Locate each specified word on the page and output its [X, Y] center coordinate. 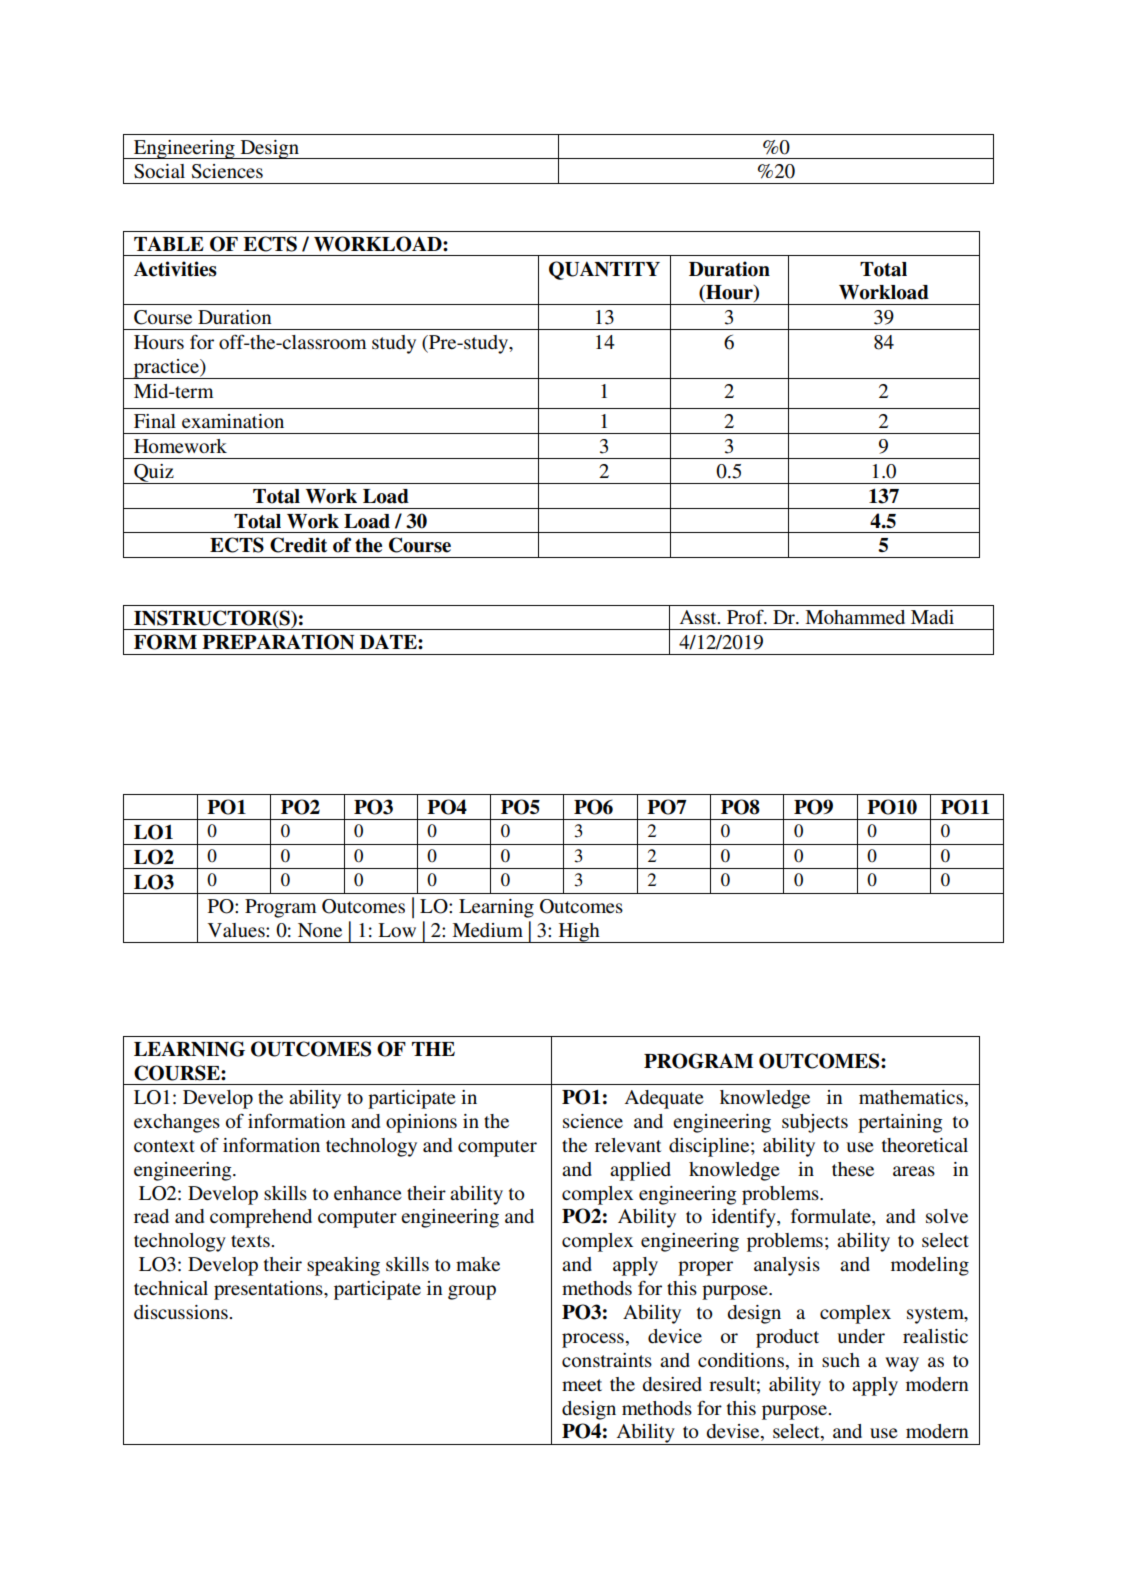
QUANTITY [604, 270]
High [579, 933]
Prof [746, 616]
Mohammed [855, 617]
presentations [269, 1290]
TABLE [169, 243]
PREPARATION [278, 642]
